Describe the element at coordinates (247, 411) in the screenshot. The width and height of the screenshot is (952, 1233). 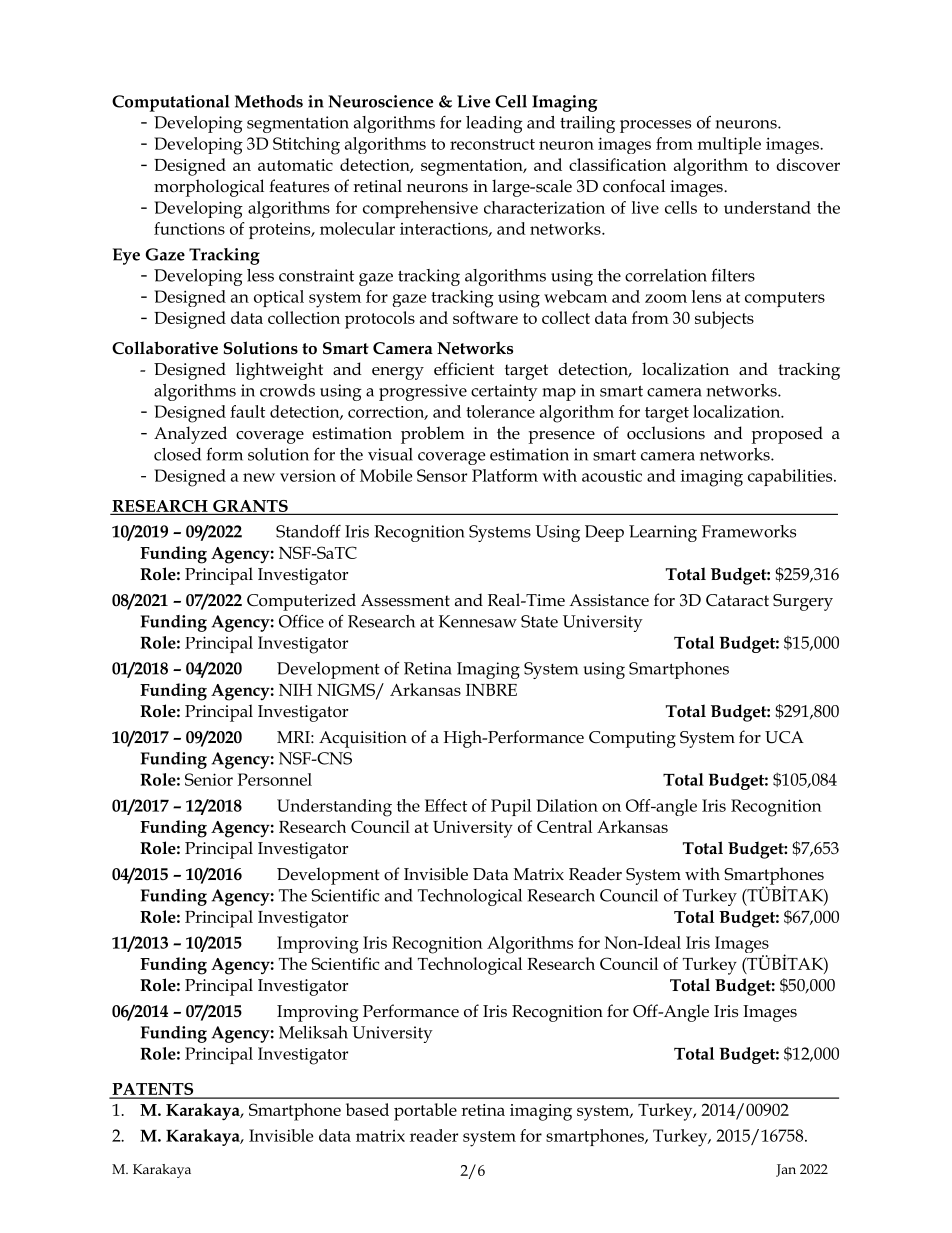
I see `fault` at that location.
